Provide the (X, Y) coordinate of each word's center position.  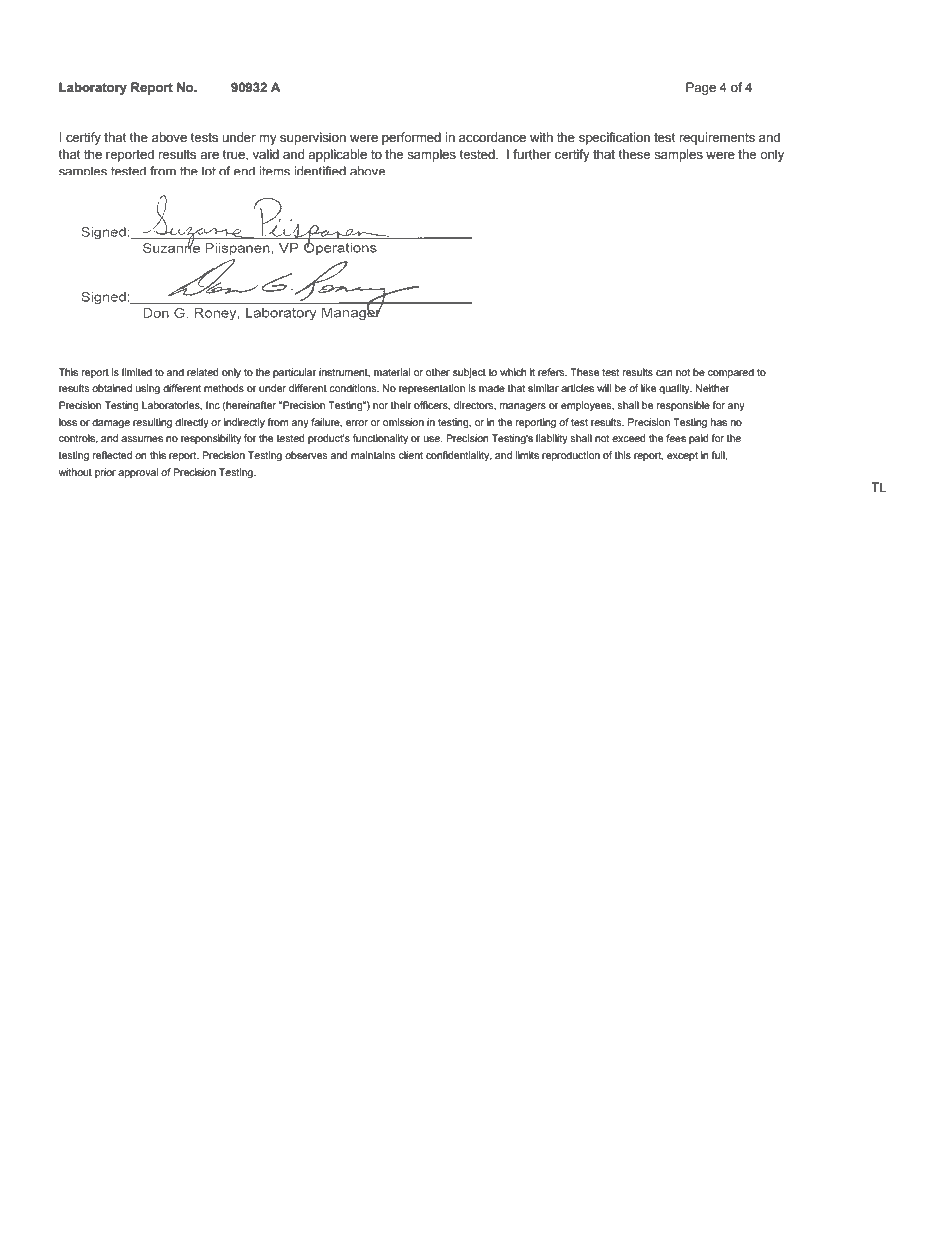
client (411, 455)
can (664, 373)
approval (138, 473)
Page (701, 88)
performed (411, 138)
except (682, 456)
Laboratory (93, 88)
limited (137, 372)
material (392, 372)
